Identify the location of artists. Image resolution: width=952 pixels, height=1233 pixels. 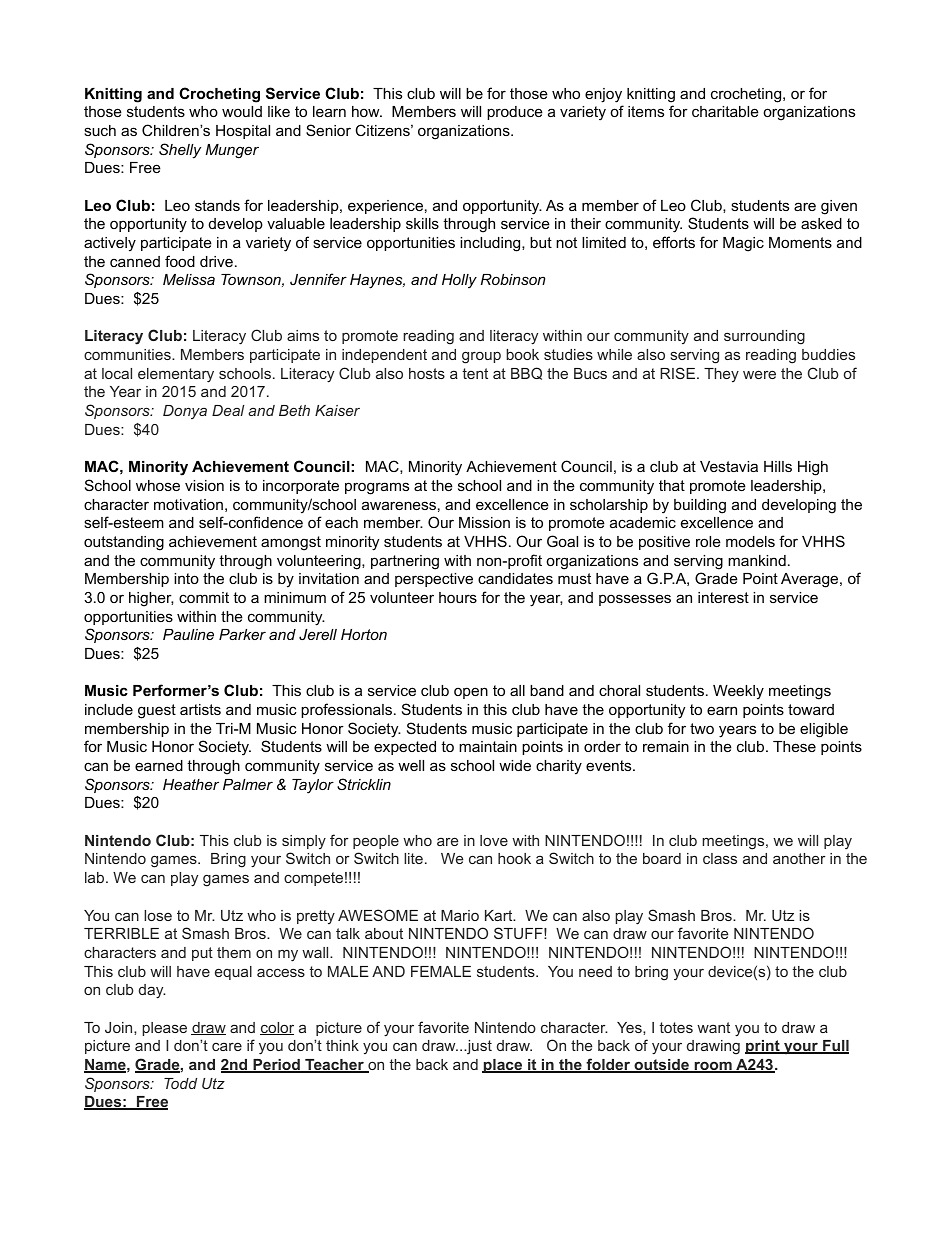
(200, 709).
